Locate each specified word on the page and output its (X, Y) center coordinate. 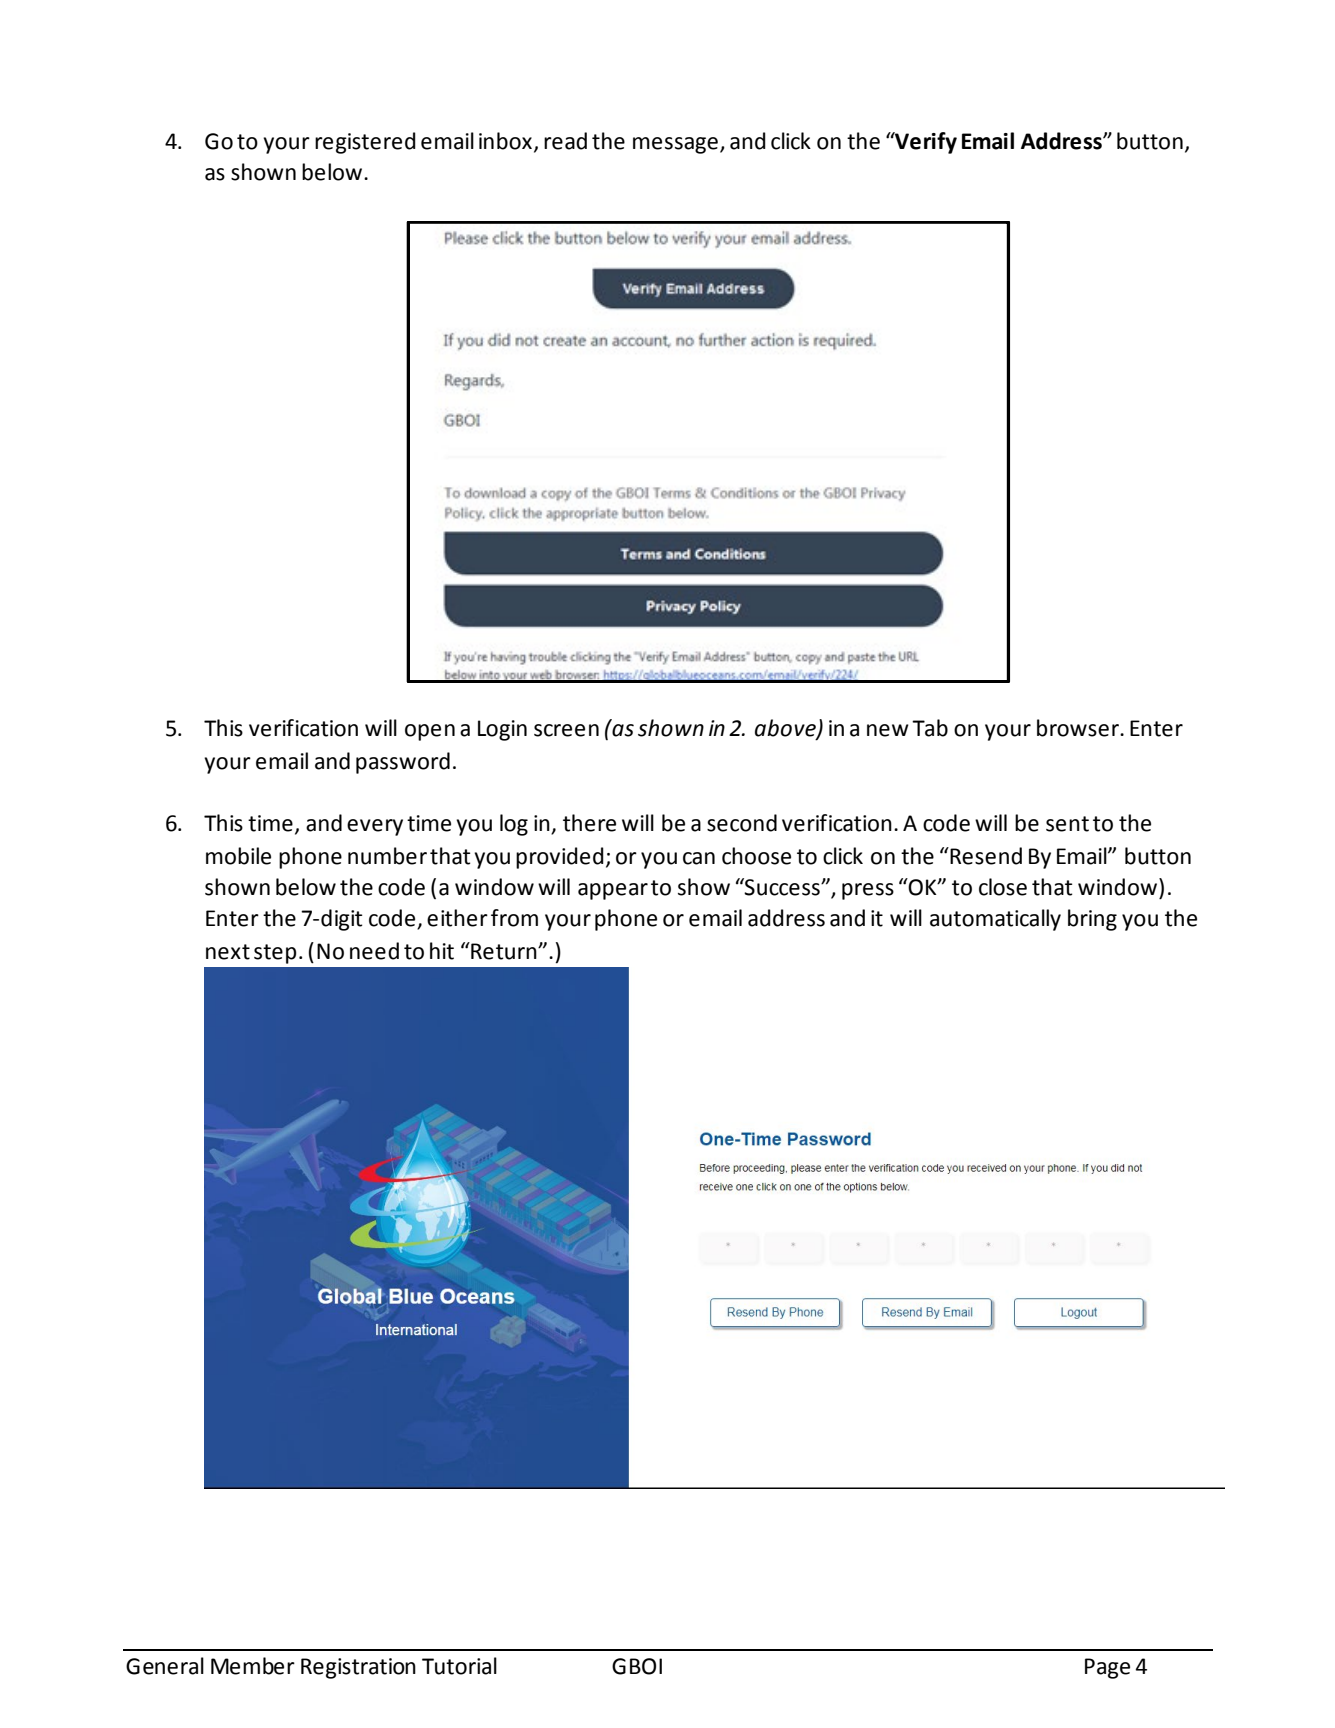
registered (365, 143)
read (565, 141)
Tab (930, 728)
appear (613, 891)
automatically (995, 920)
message (675, 145)
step (275, 954)
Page (1107, 1668)
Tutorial (459, 1666)
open (430, 732)
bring (1092, 920)
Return (504, 951)
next (228, 952)
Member (253, 1666)
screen (566, 730)
